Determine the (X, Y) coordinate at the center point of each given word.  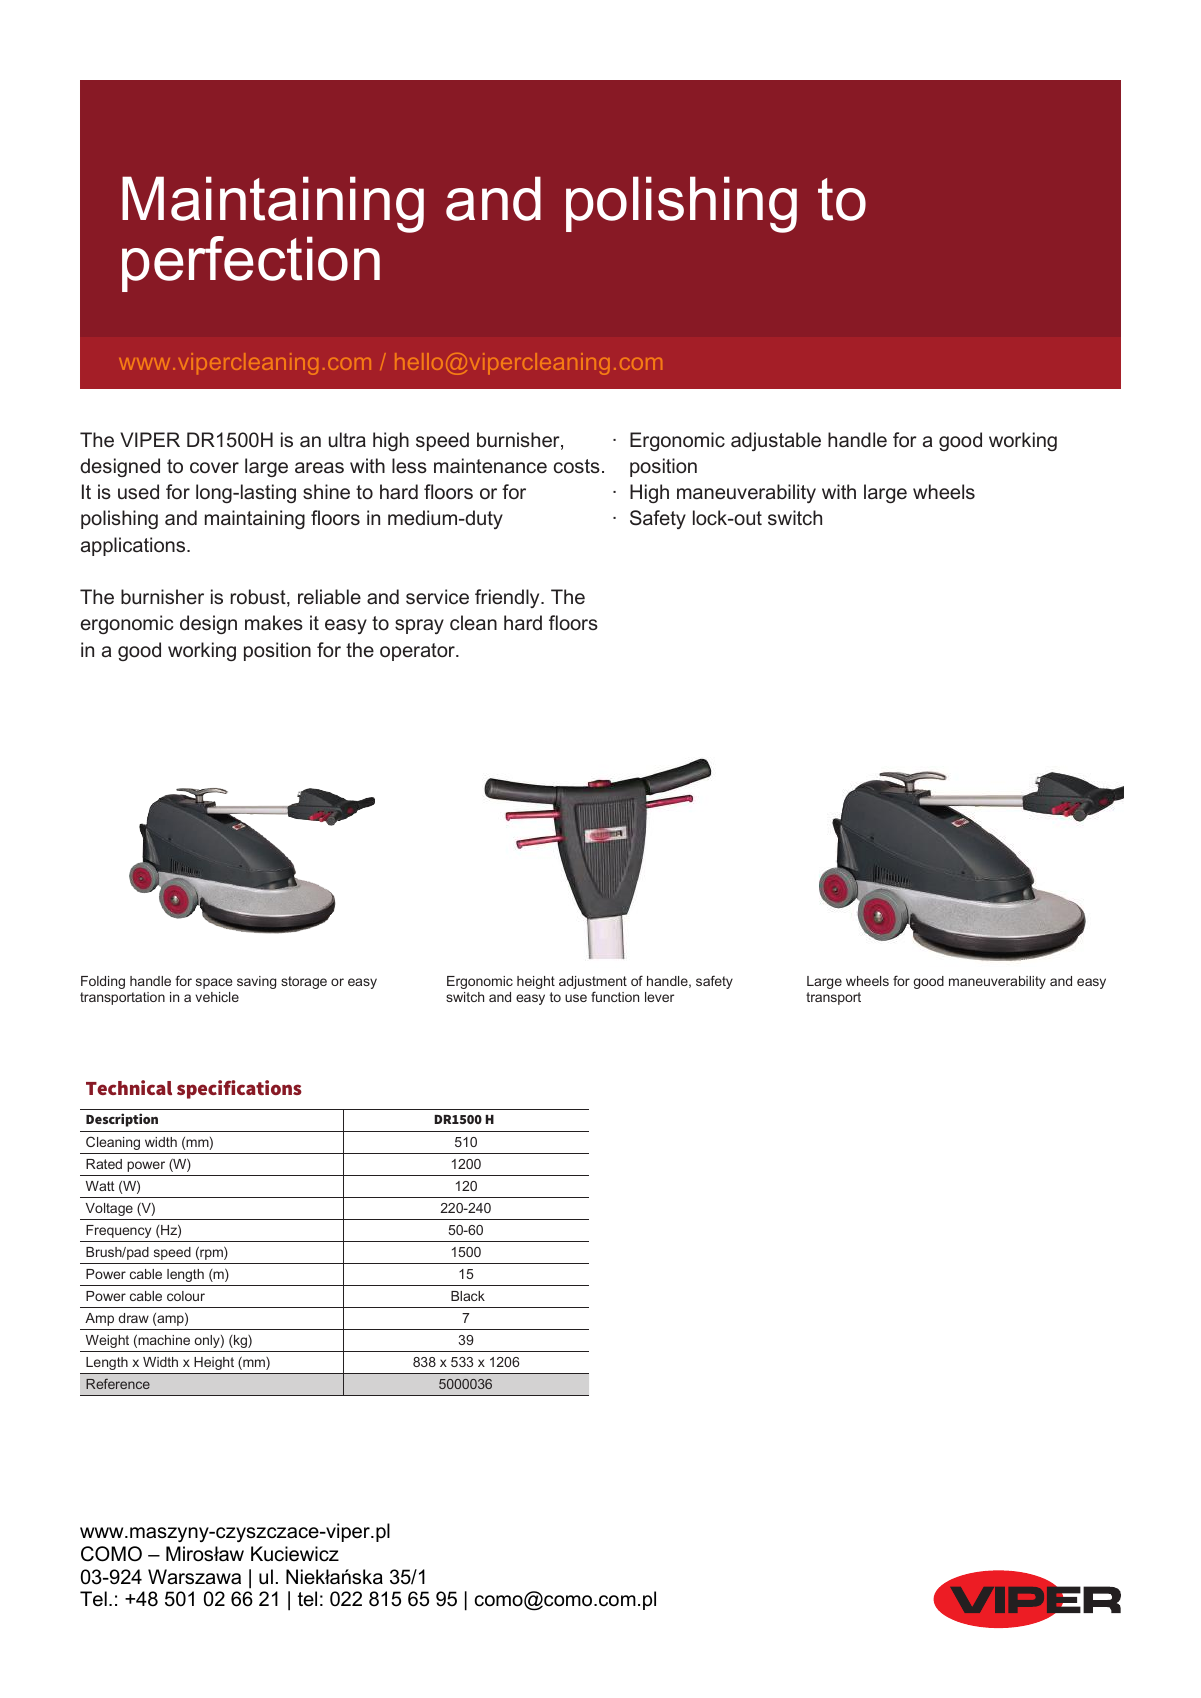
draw (134, 1318)
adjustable (776, 441)
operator (418, 652)
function (615, 996)
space (214, 983)
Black (468, 1296)
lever (659, 997)
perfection (251, 264)
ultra (347, 440)
